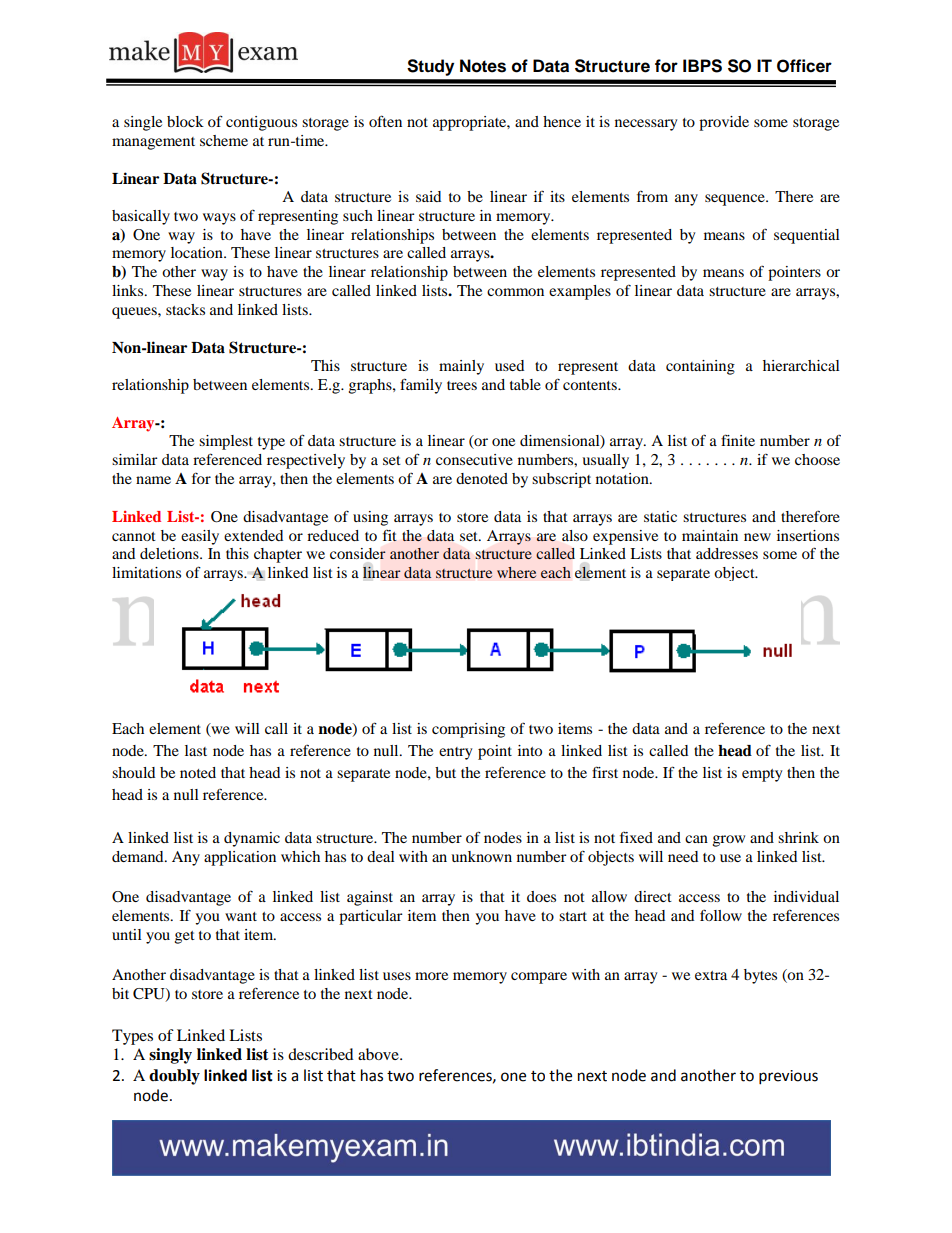 This page has height=1233, width=952. Describe the element at coordinates (170, 1056) in the page. I see `singly` at that location.
